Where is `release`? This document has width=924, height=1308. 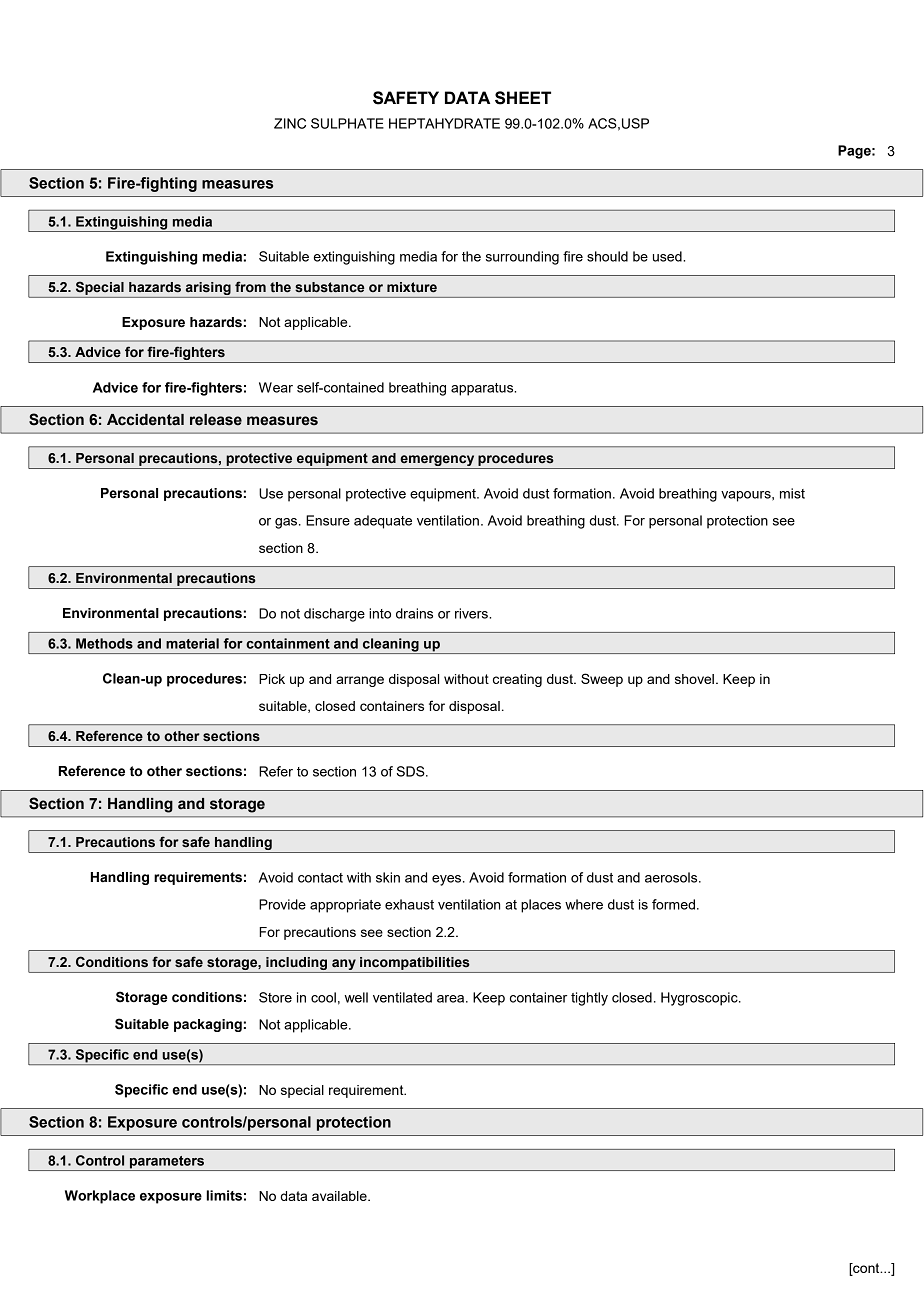
release is located at coordinates (216, 420).
